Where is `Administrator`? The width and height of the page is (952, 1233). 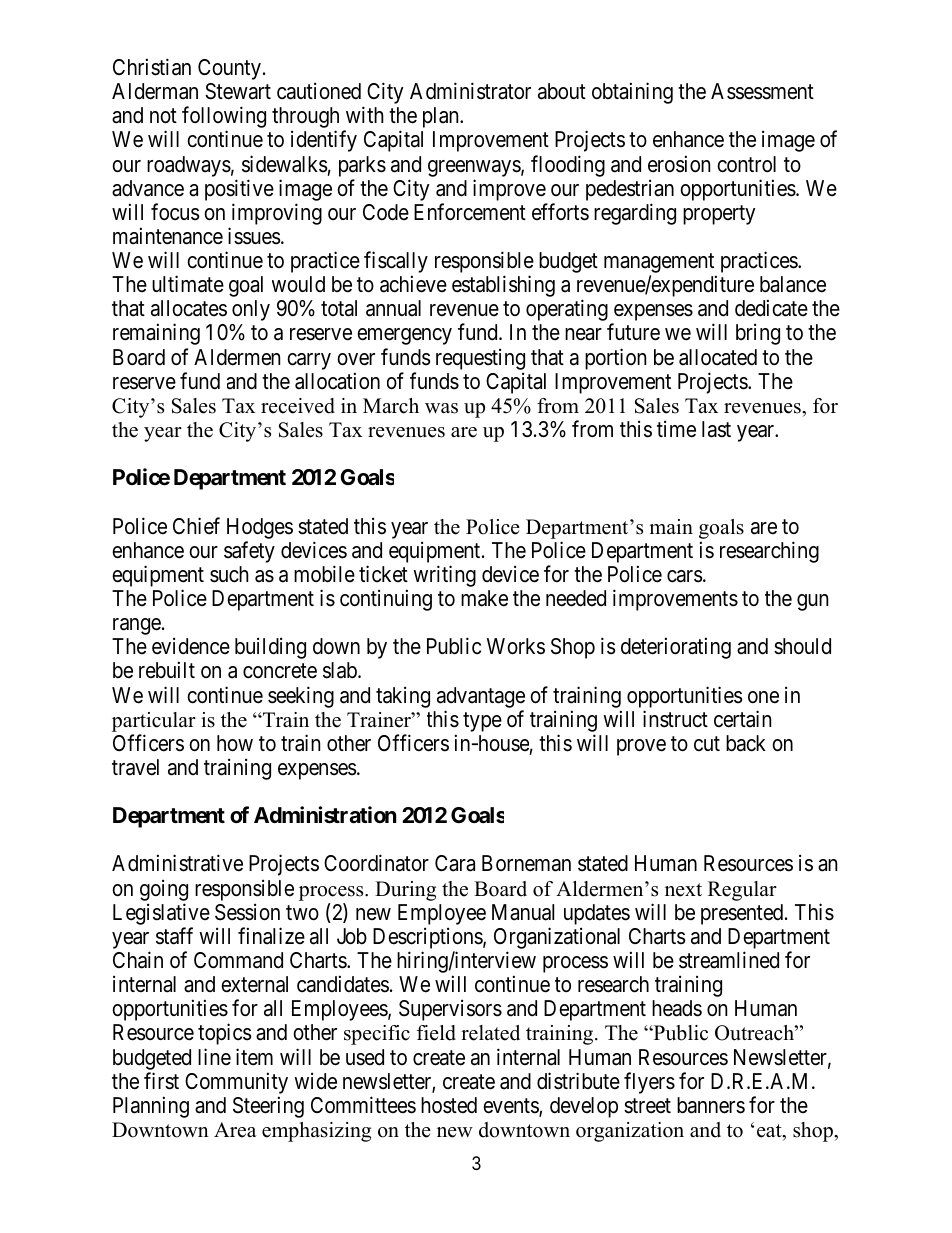 Administrator is located at coordinates (470, 91).
